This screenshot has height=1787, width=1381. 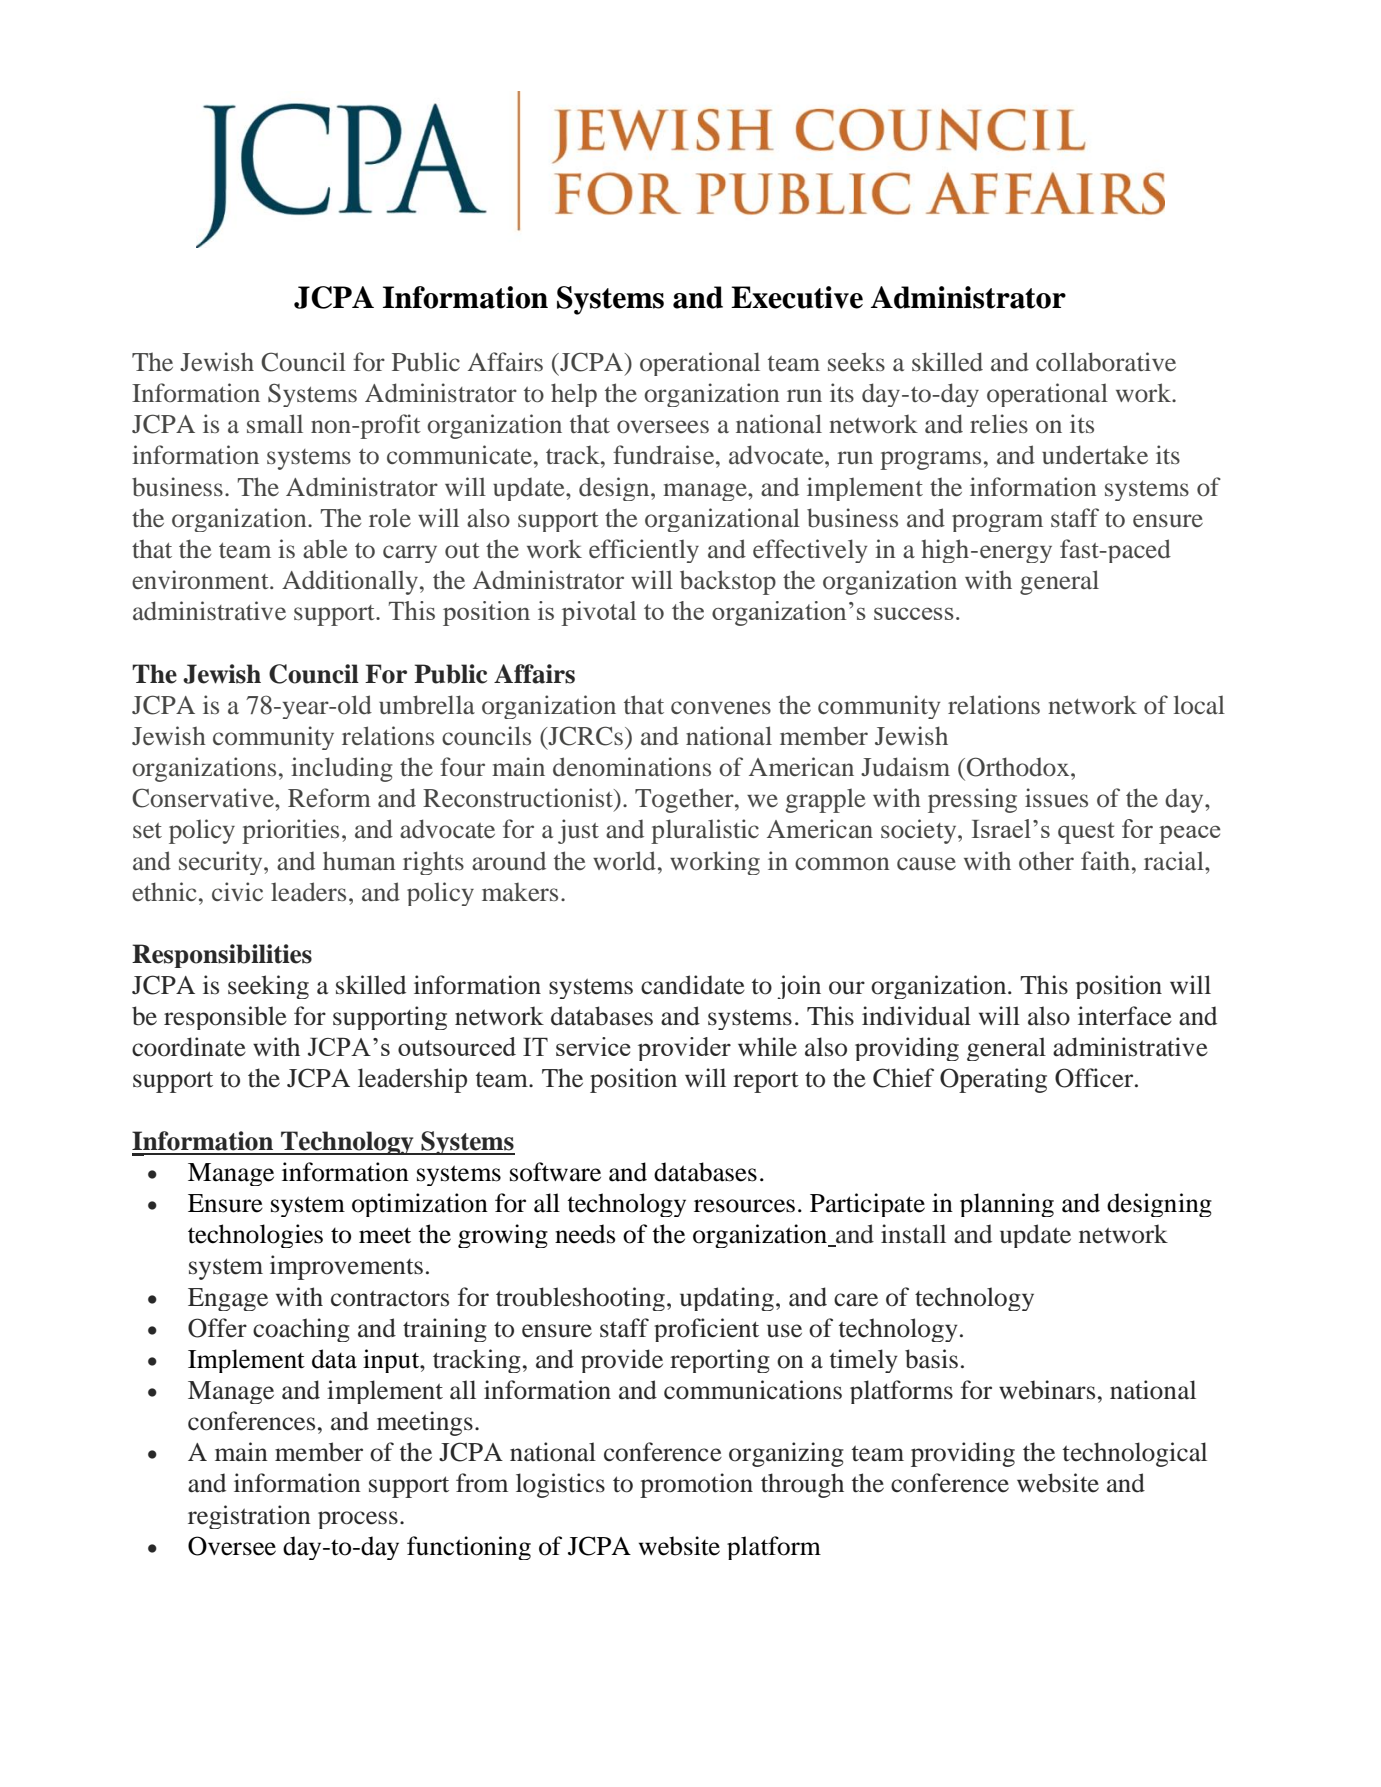 What do you see at coordinates (1046, 860) in the screenshot?
I see `other` at bounding box center [1046, 860].
